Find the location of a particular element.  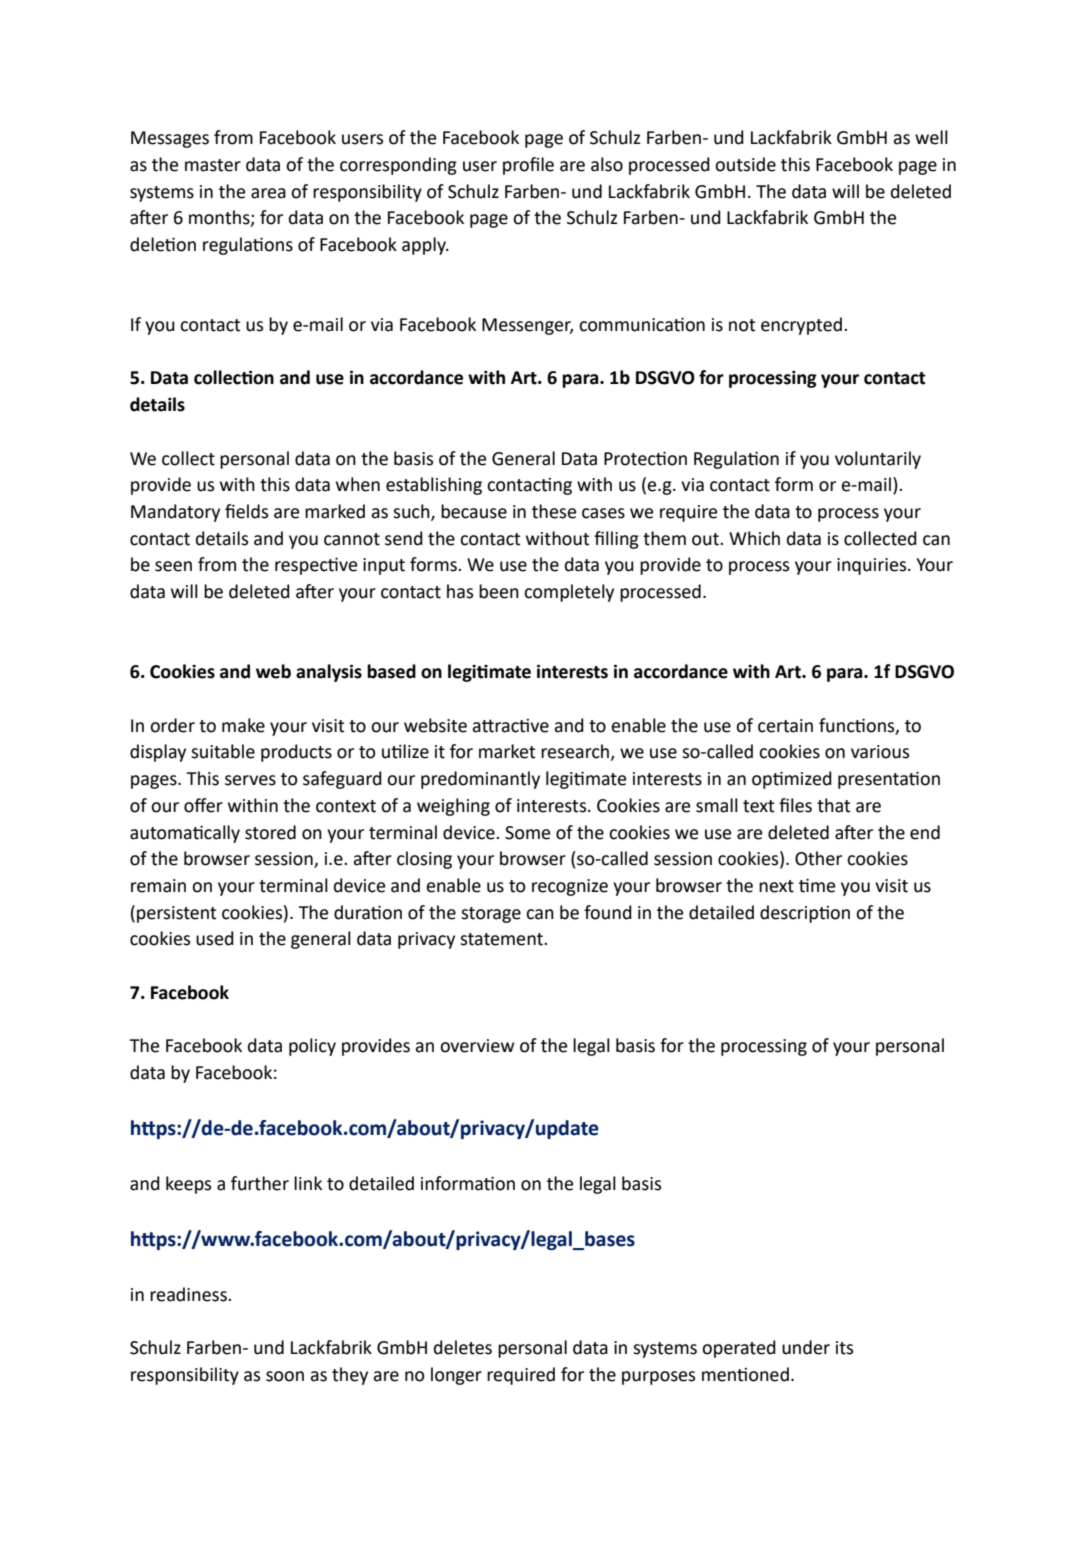

also is located at coordinates (607, 164).
